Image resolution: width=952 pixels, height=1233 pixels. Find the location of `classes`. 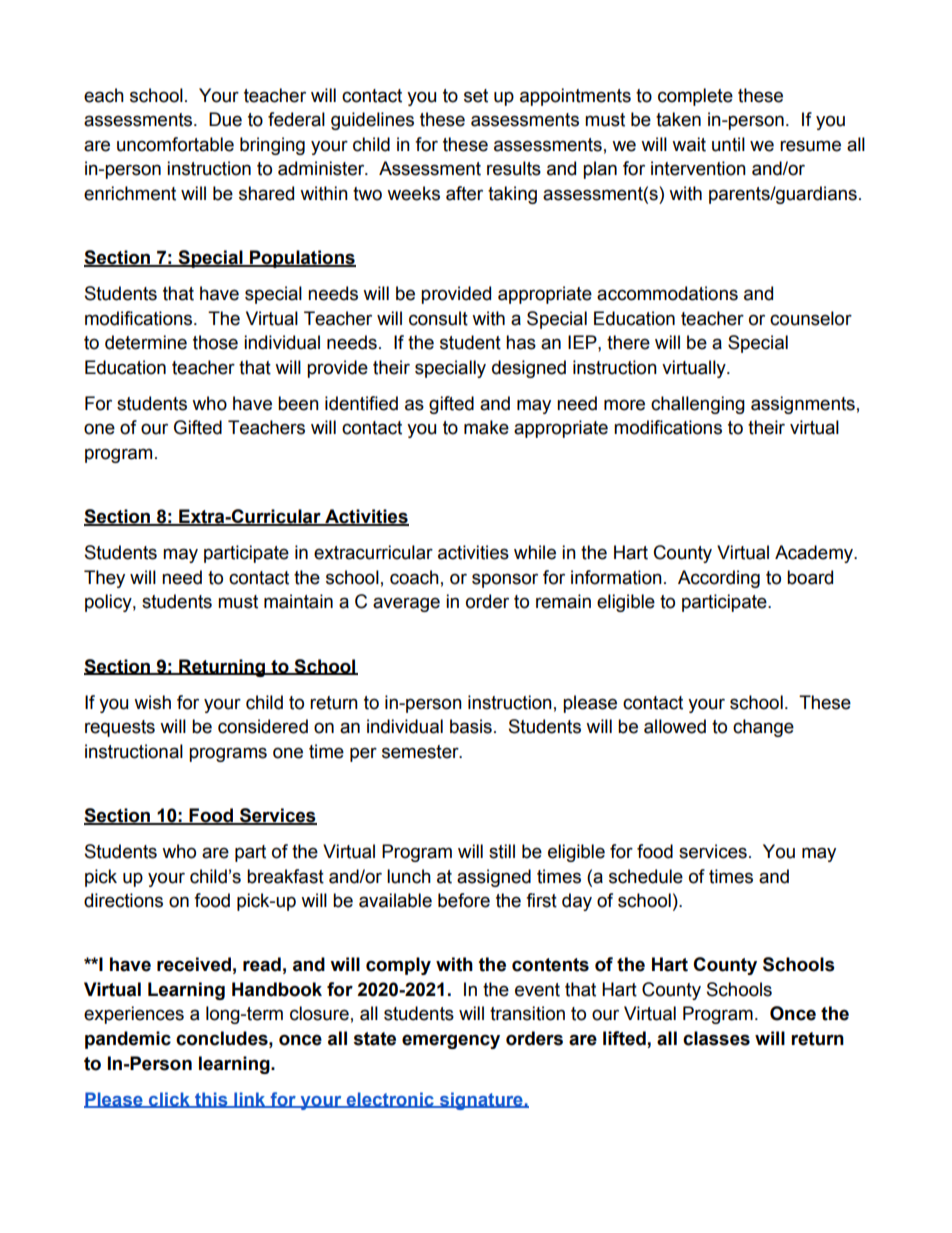

classes is located at coordinates (716, 1038).
